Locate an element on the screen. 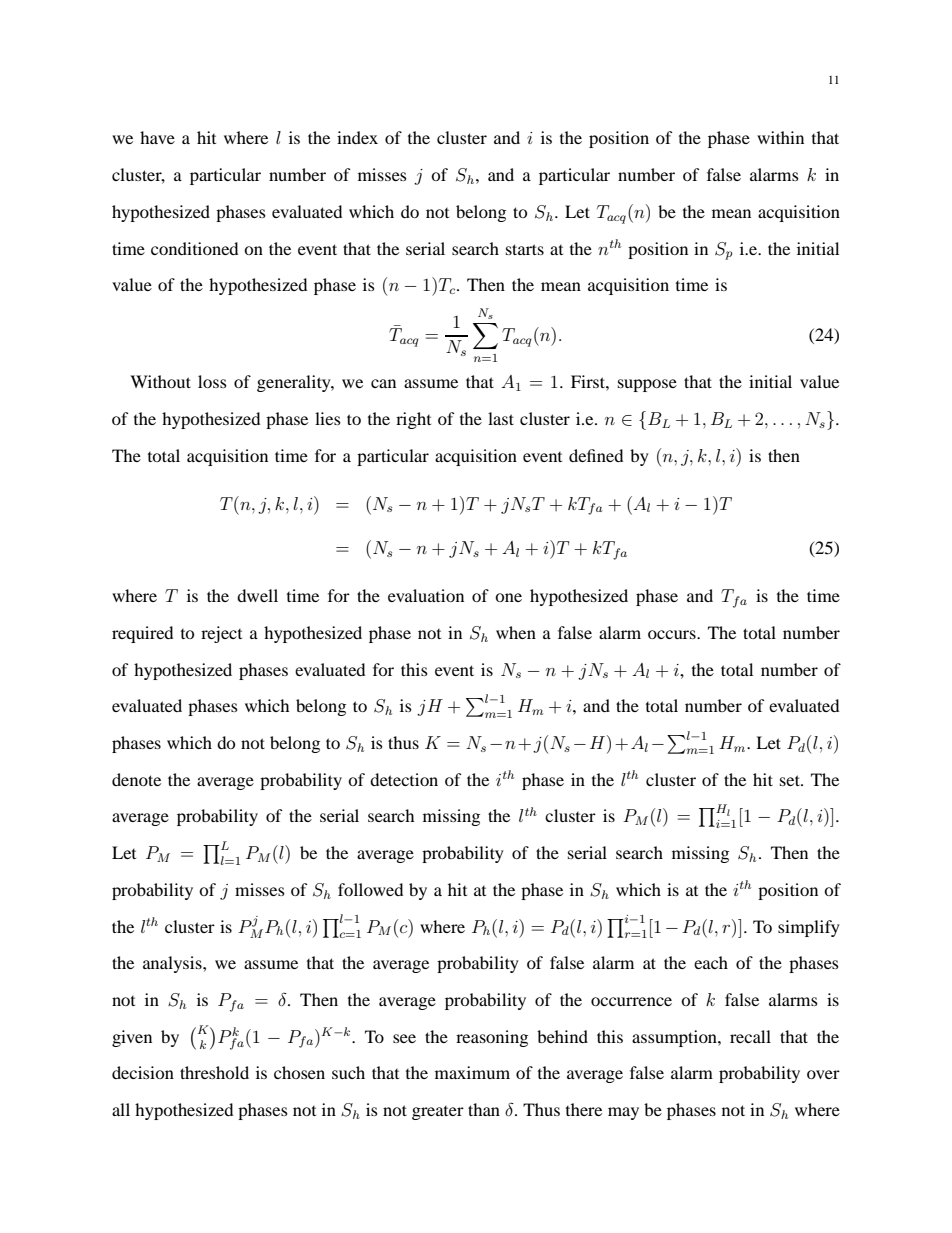  threshold is located at coordinates (214, 1072).
